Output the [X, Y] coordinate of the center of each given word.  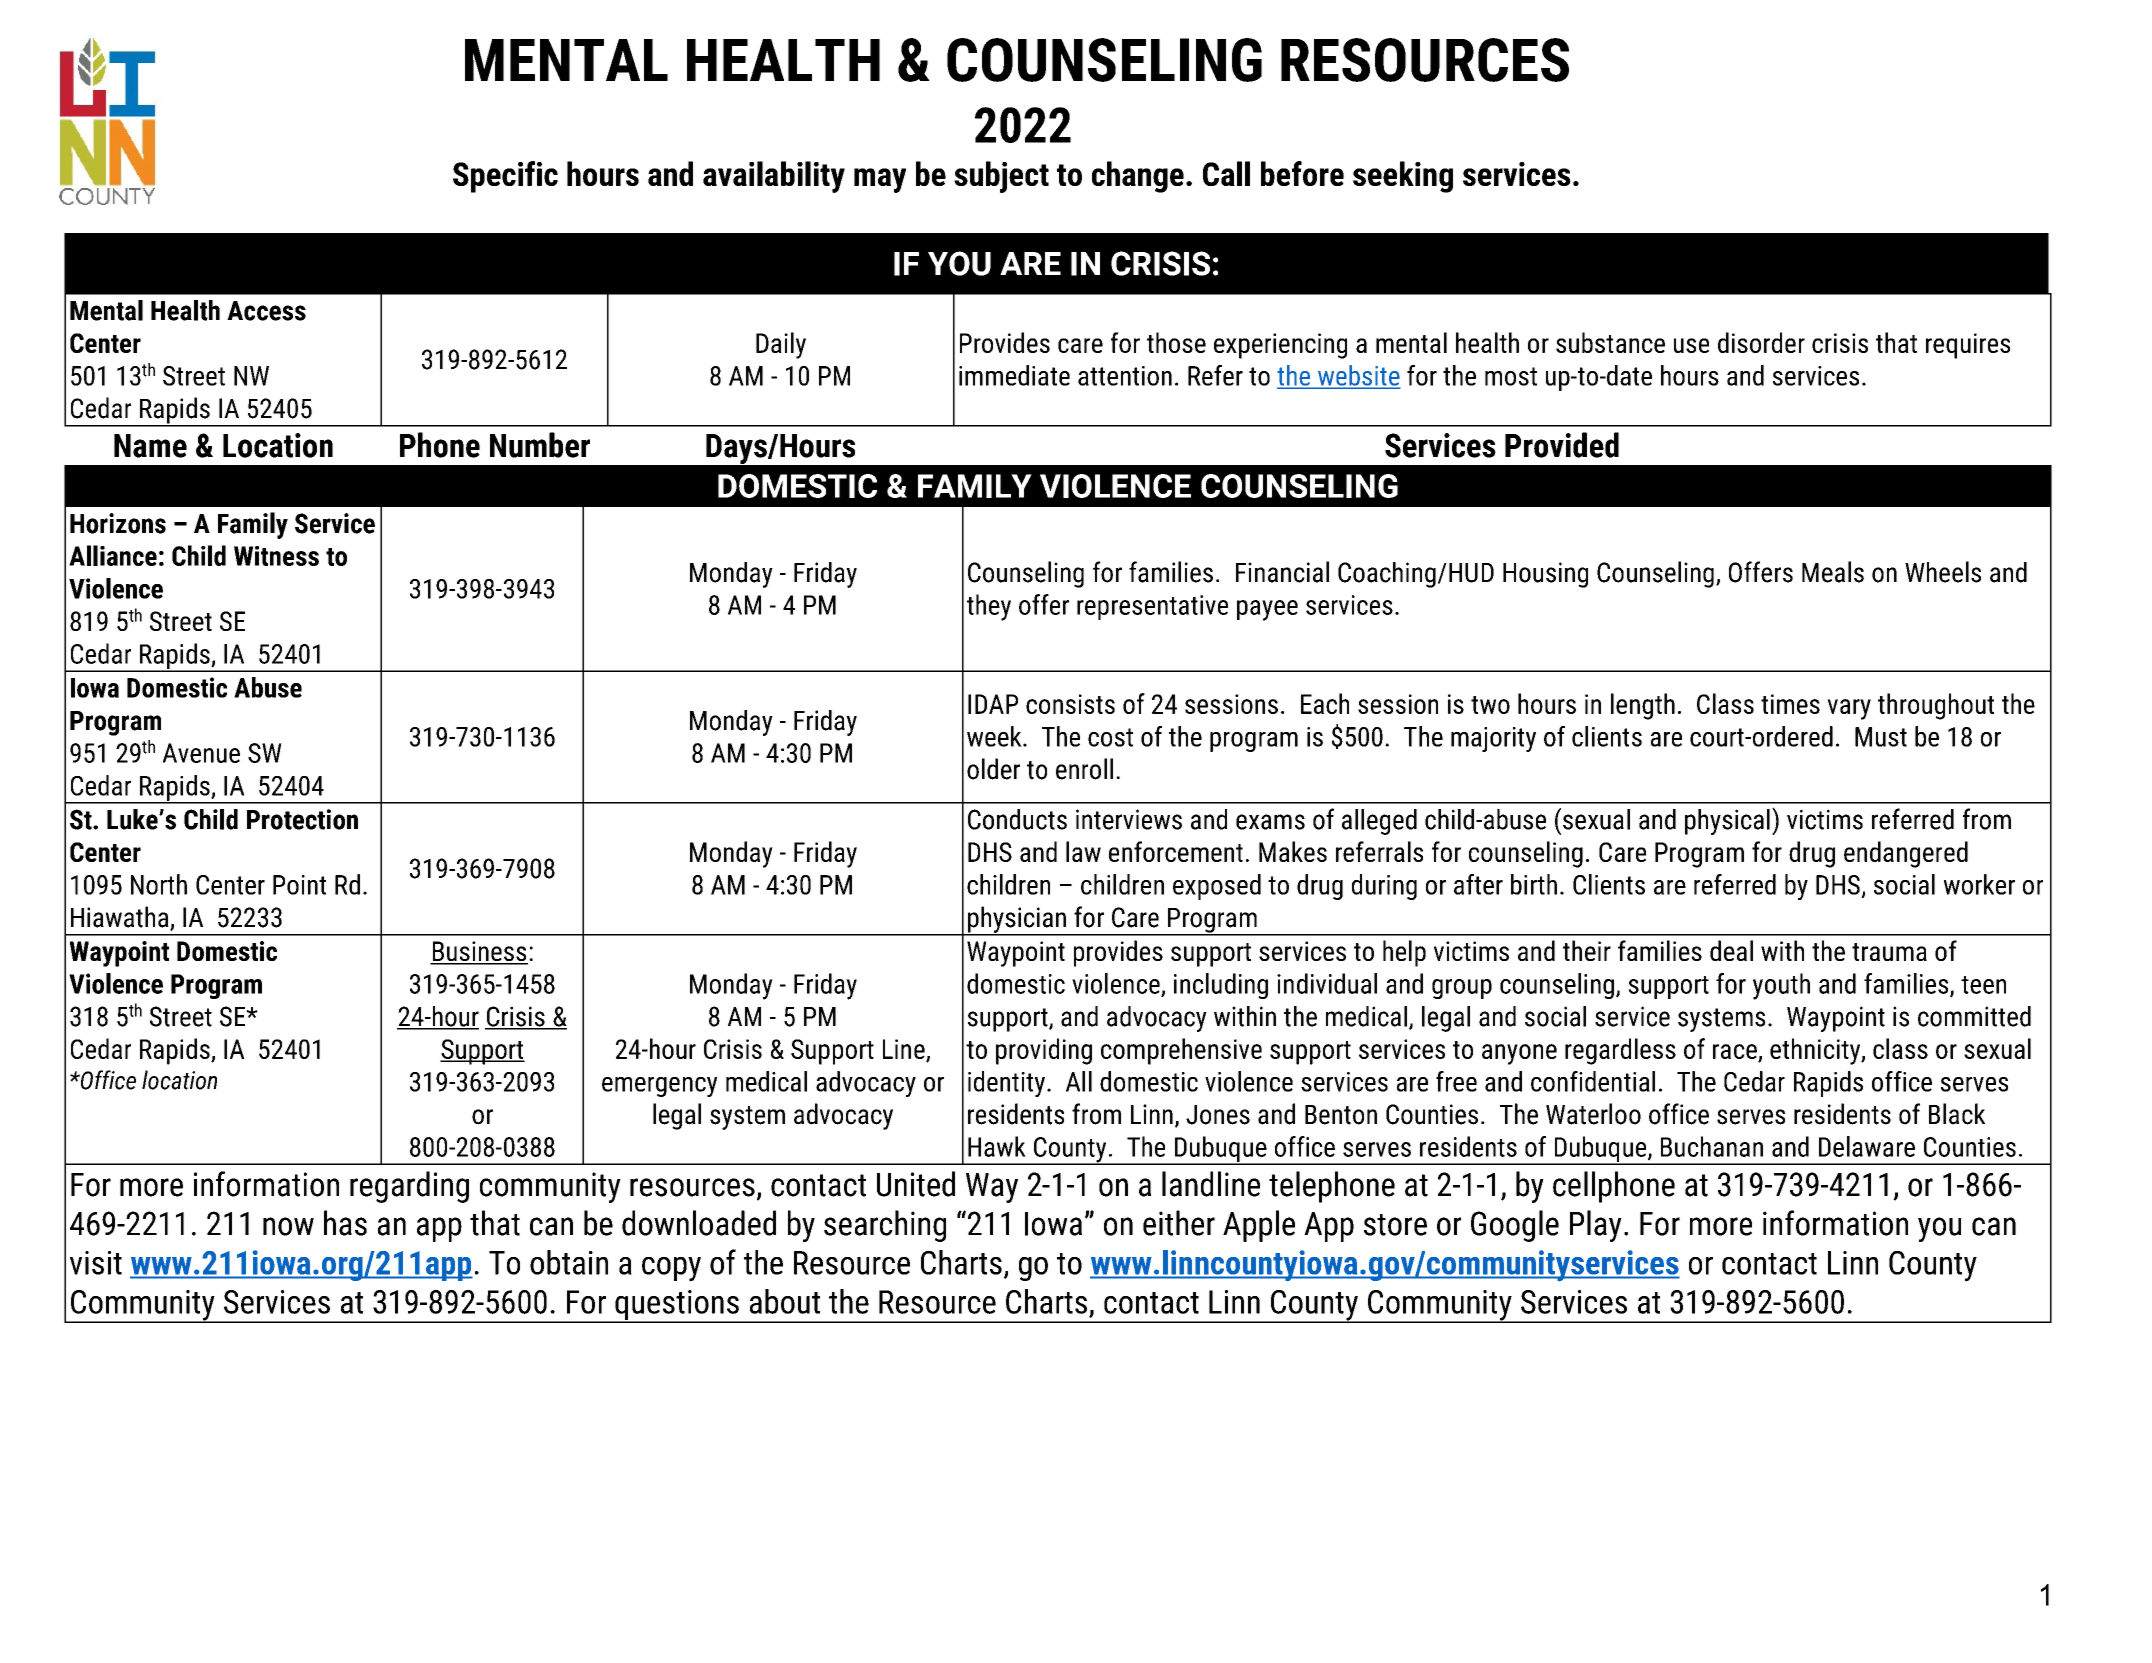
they [989, 607]
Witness [276, 556]
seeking [1403, 177]
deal [1731, 950]
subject [1001, 177]
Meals [1833, 572]
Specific [505, 177]
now [288, 1226]
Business [479, 952]
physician [1017, 920]
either [1179, 1223]
